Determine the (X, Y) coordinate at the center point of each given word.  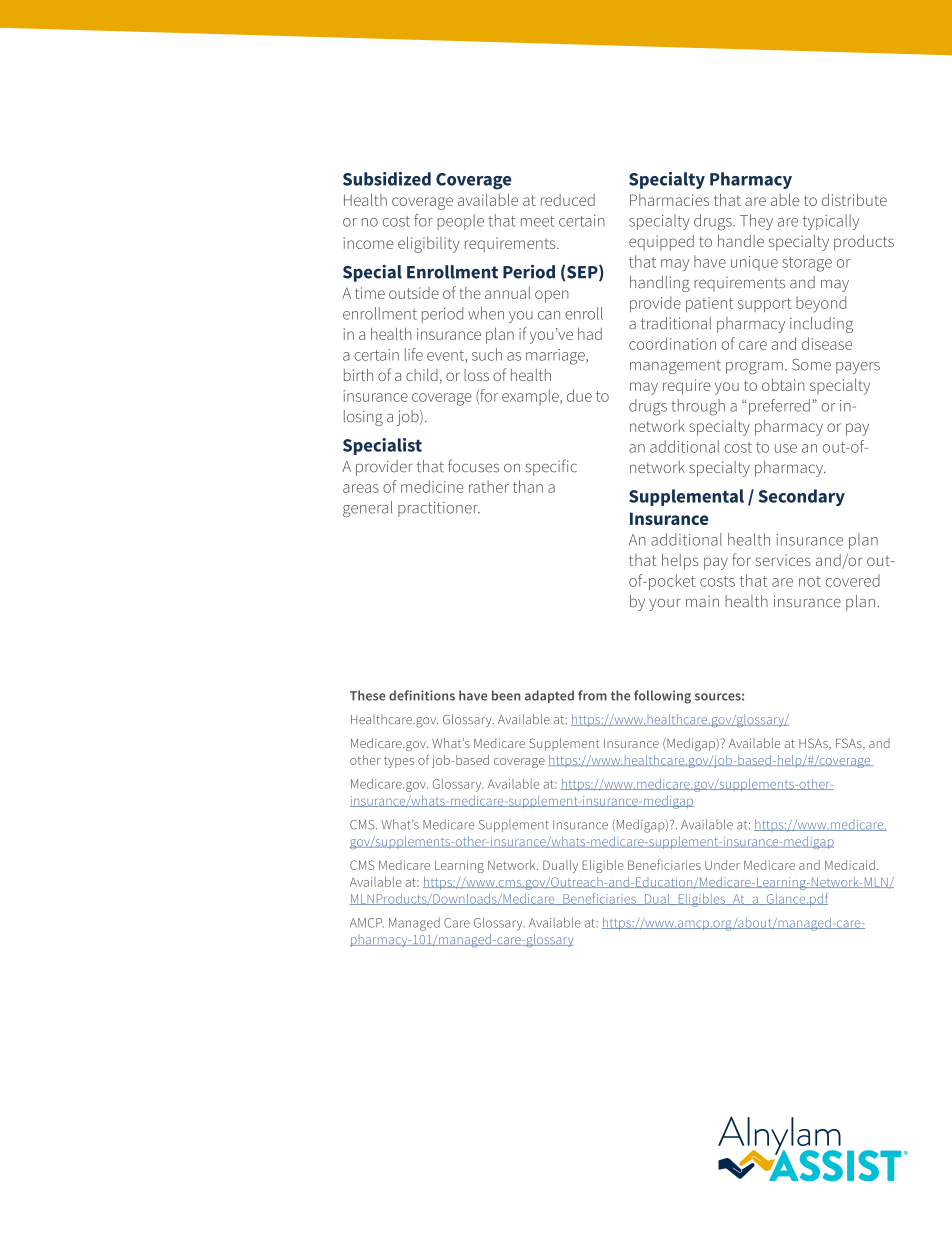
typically (831, 222)
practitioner (439, 509)
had (590, 333)
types (399, 762)
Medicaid (850, 865)
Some (811, 365)
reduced (568, 200)
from (592, 695)
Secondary (802, 497)
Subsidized (387, 179)
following (662, 697)
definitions (422, 695)
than (528, 486)
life (414, 354)
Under (722, 865)
